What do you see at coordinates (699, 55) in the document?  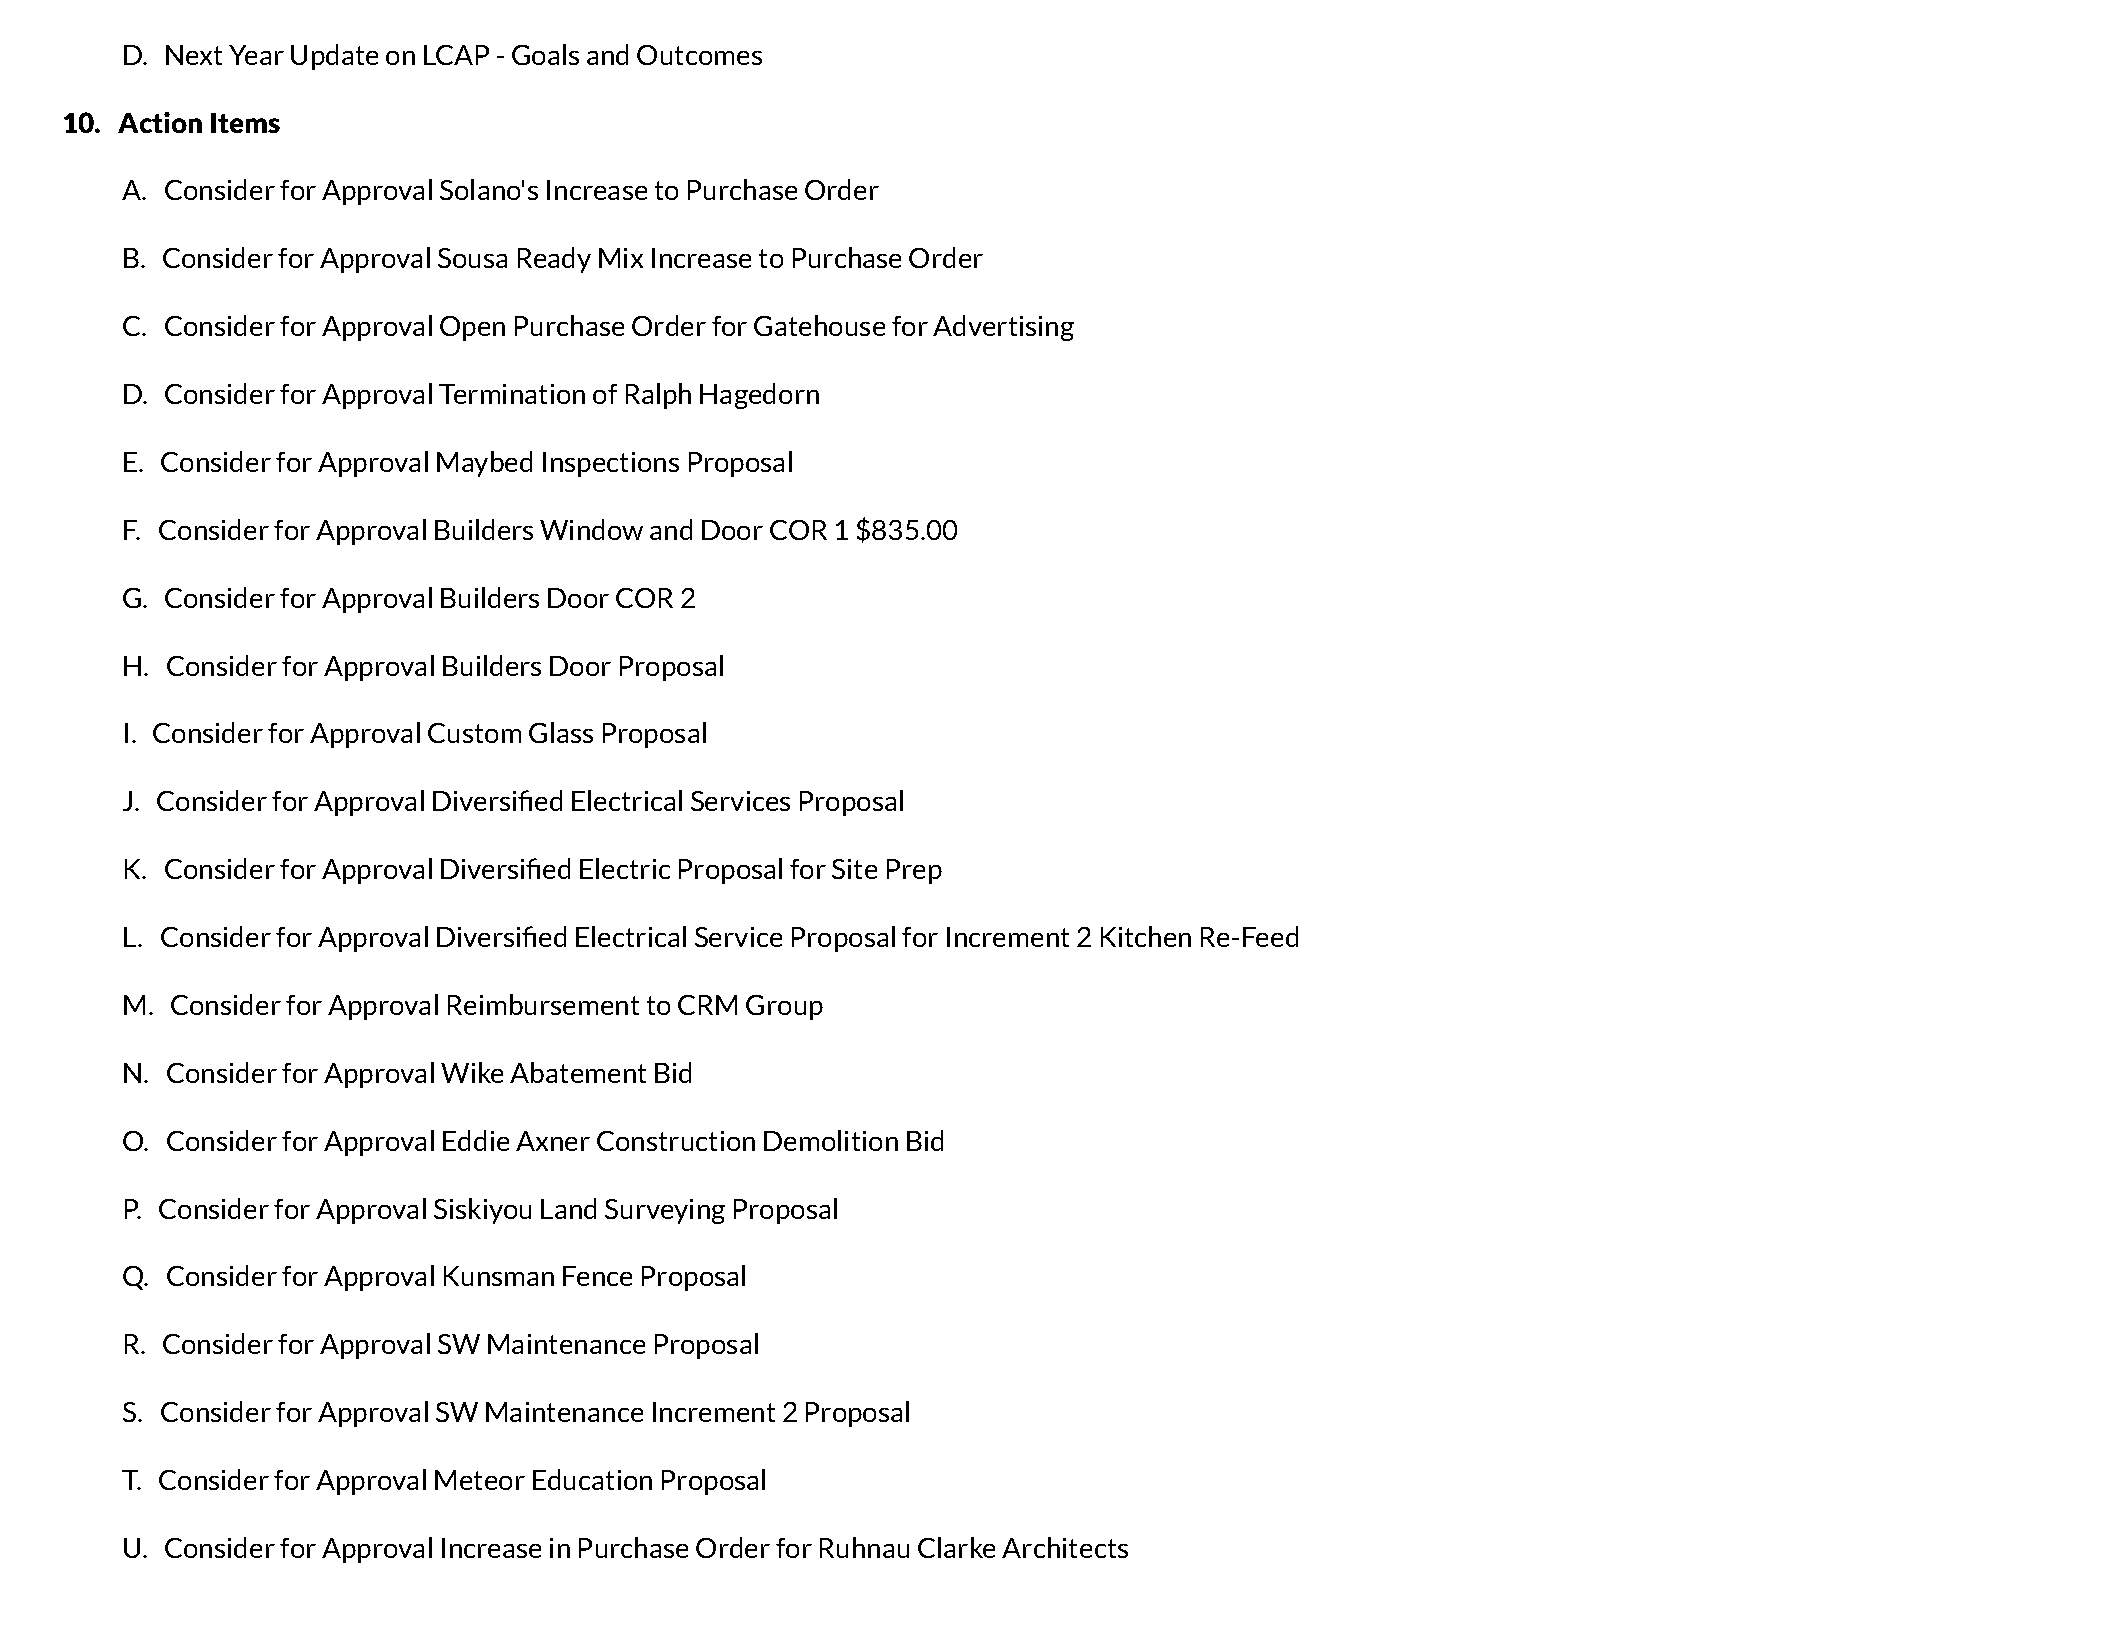 I see `Outcomes` at bounding box center [699, 55].
